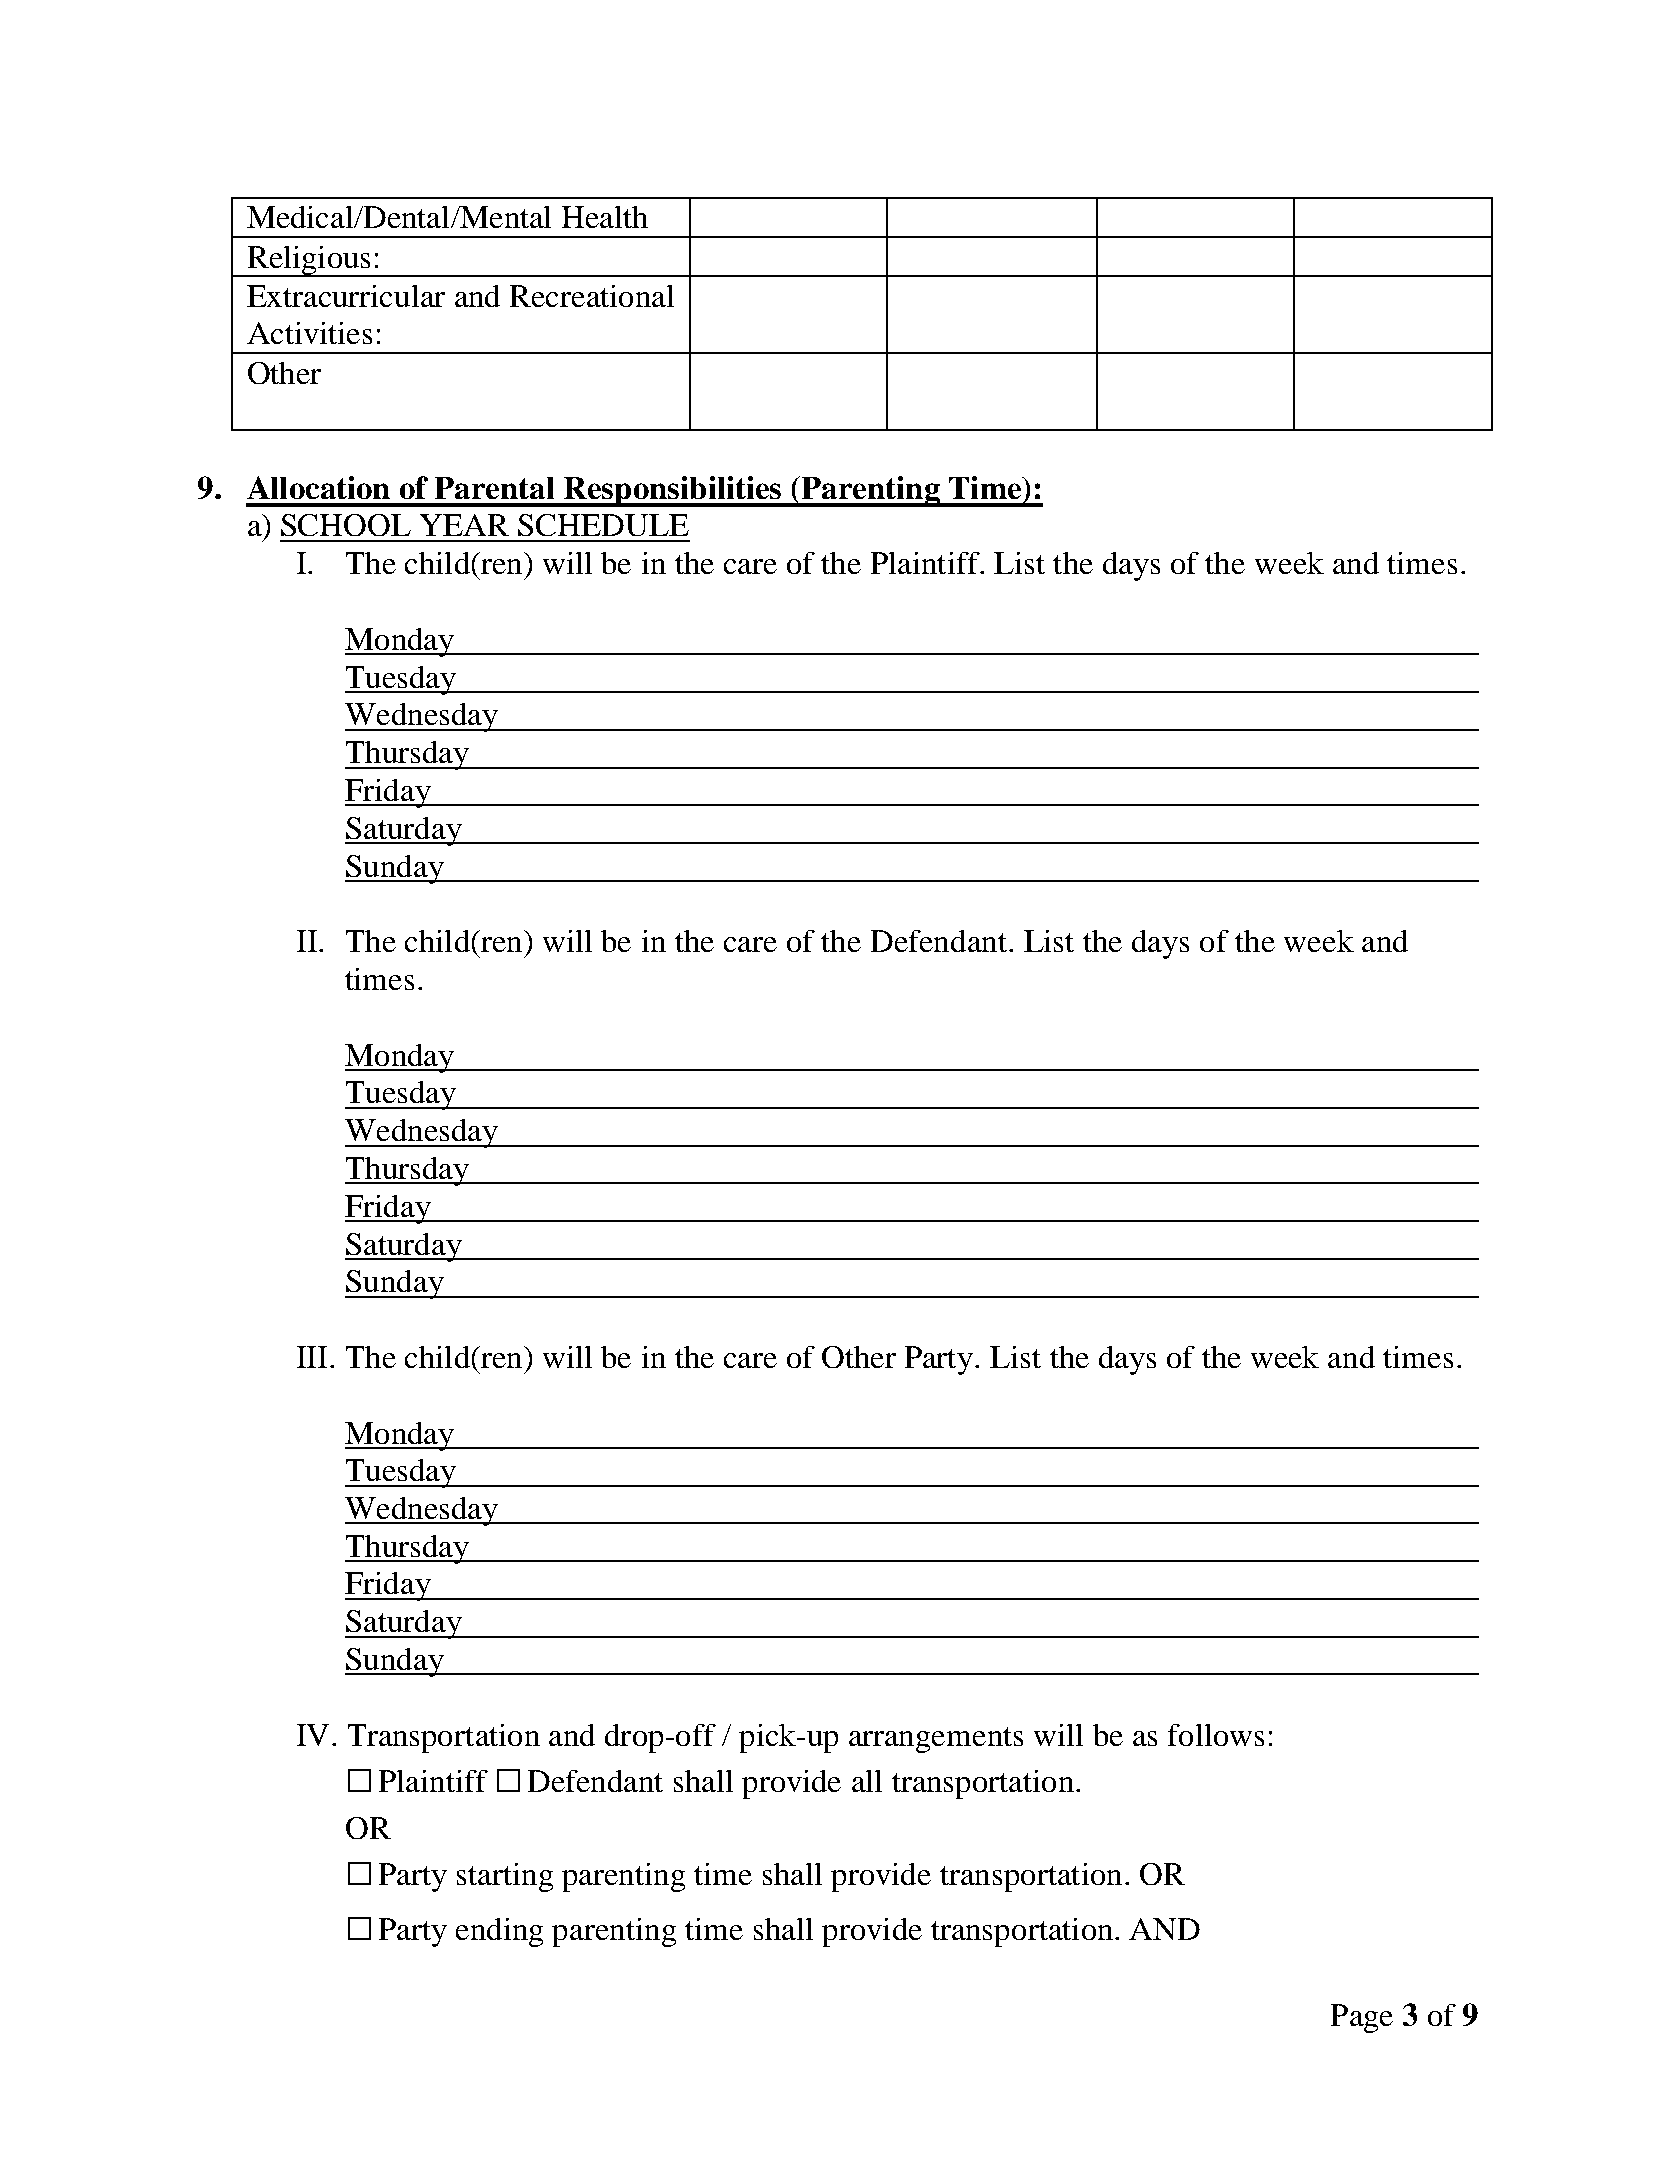  What do you see at coordinates (499, 1932) in the document?
I see `ending` at bounding box center [499, 1932].
